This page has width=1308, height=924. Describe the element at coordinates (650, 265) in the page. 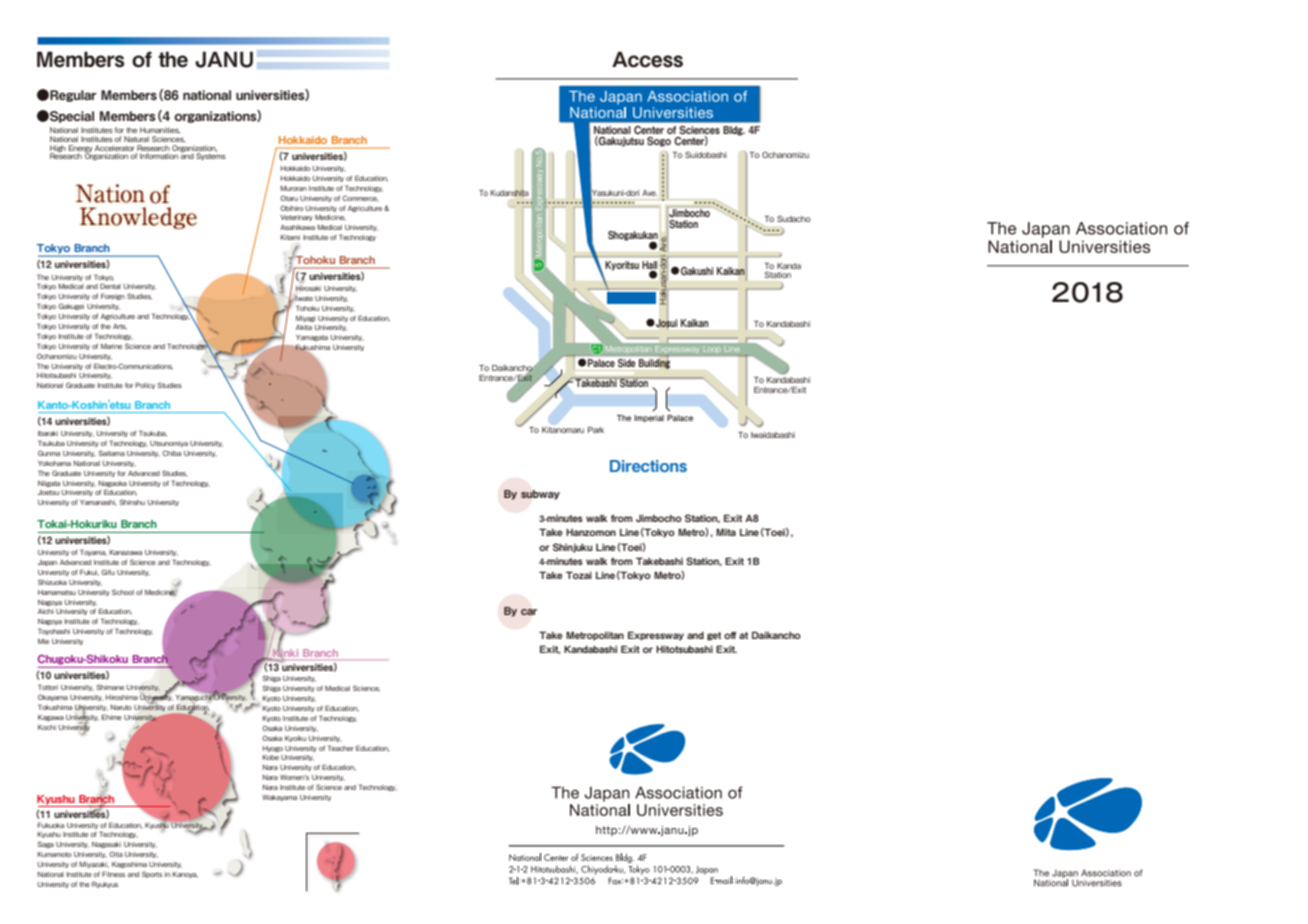

I see `Hall` at that location.
